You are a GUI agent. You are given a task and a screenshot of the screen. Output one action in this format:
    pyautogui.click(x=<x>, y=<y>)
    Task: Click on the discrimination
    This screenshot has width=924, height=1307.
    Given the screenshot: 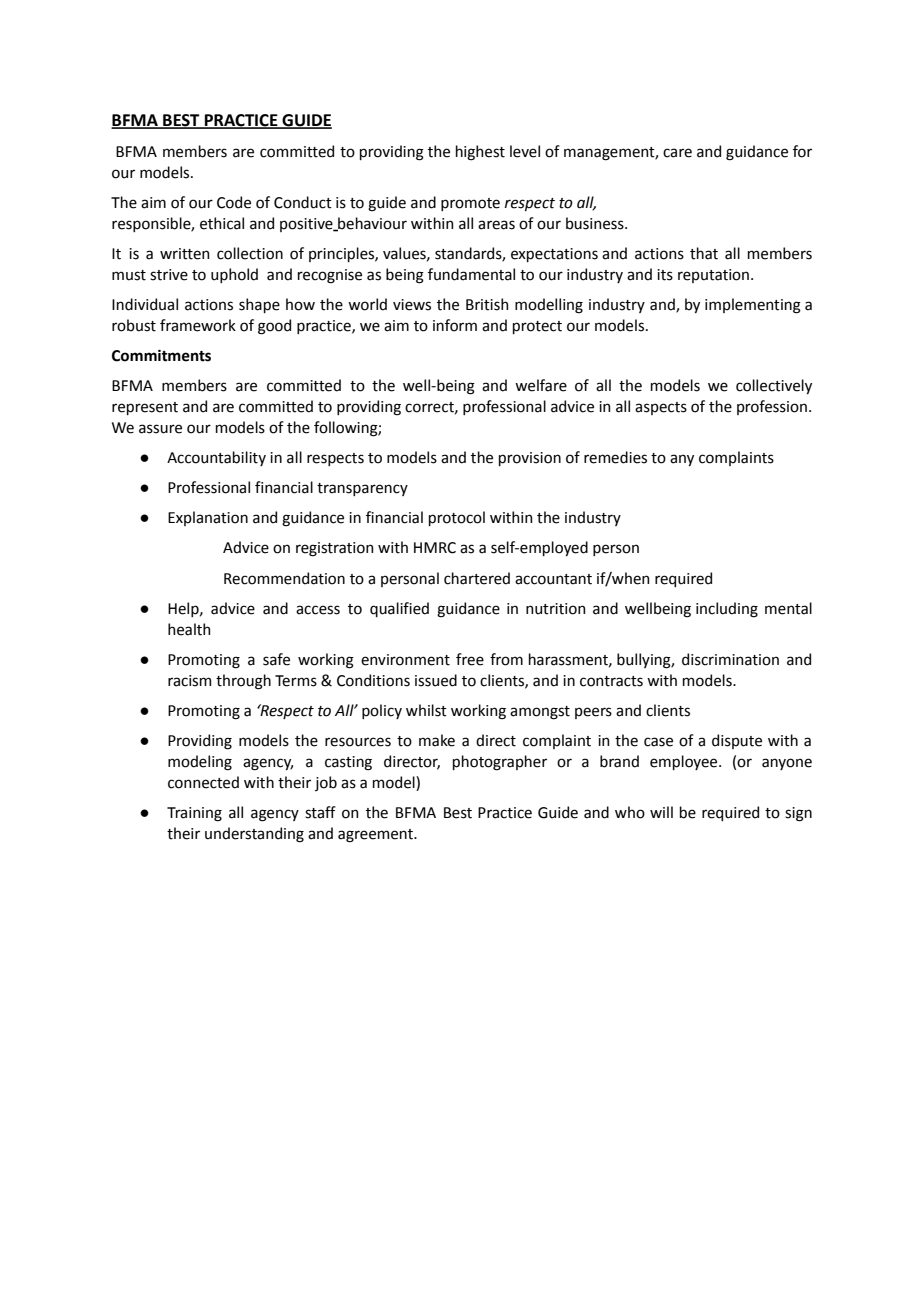 What is the action you would take?
    pyautogui.click(x=730, y=659)
